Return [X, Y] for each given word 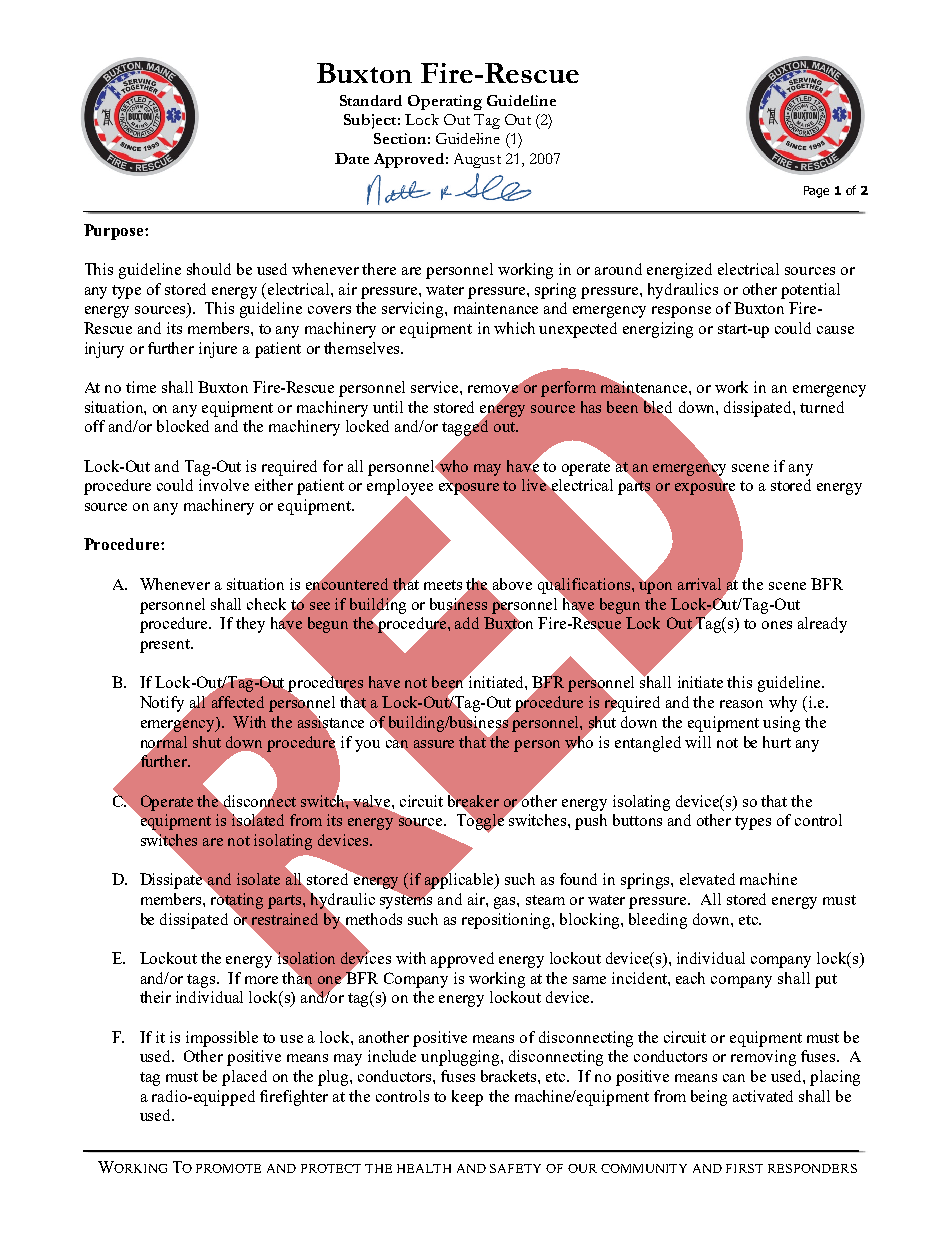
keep [467, 1098]
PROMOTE [228, 1168]
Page [816, 192]
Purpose [115, 232]
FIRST [744, 1168]
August [477, 160]
